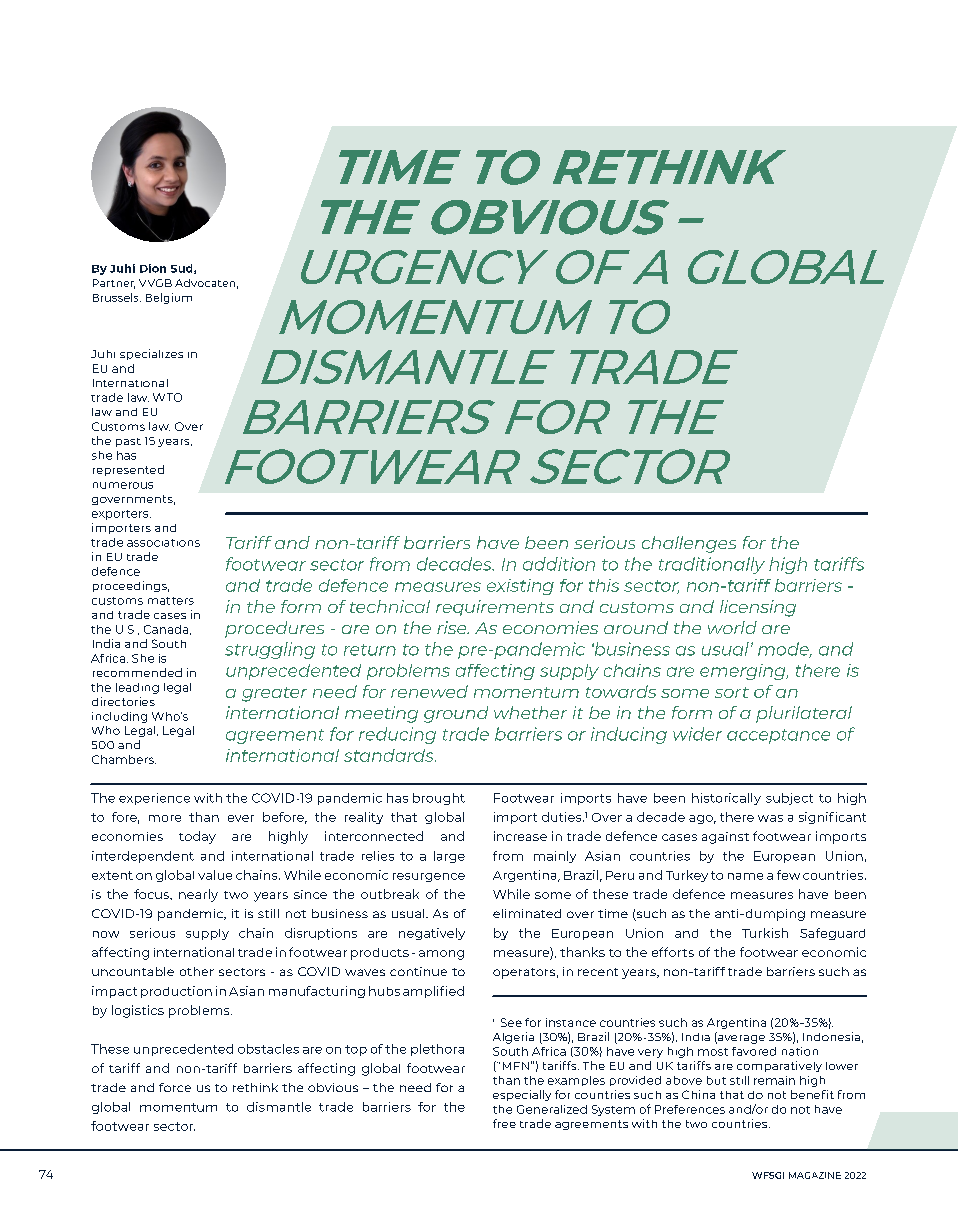 The image size is (958, 1232). Describe the element at coordinates (153, 268) in the image. I see `Dion` at that location.
